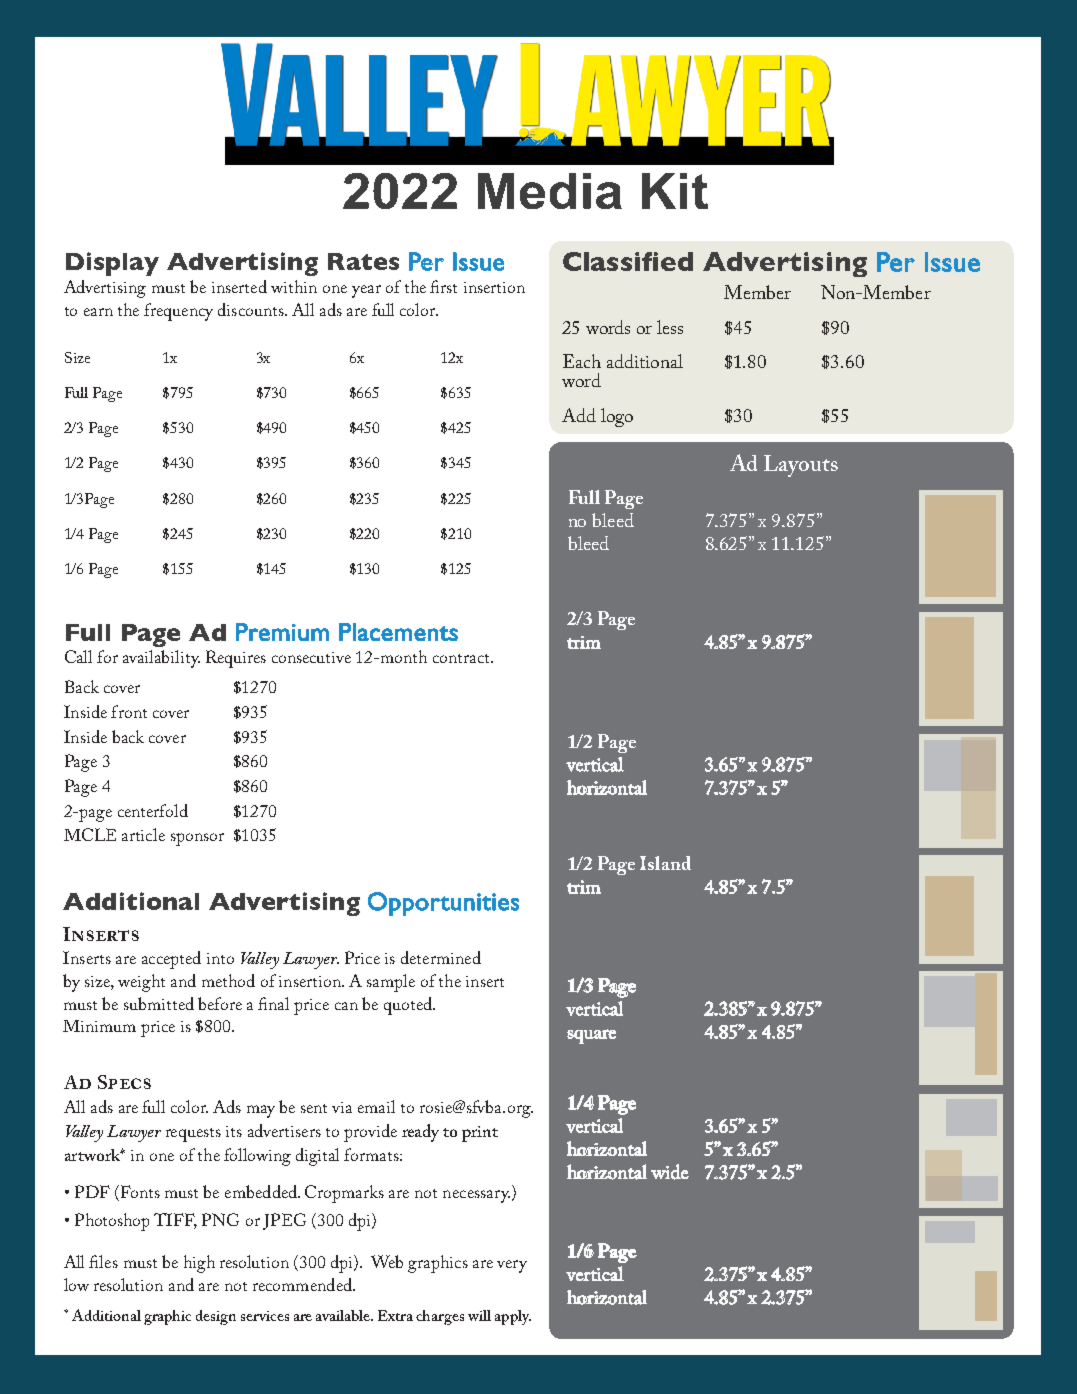 Image resolution: width=1077 pixels, height=1394 pixels. I want to click on high, so click(199, 1264).
